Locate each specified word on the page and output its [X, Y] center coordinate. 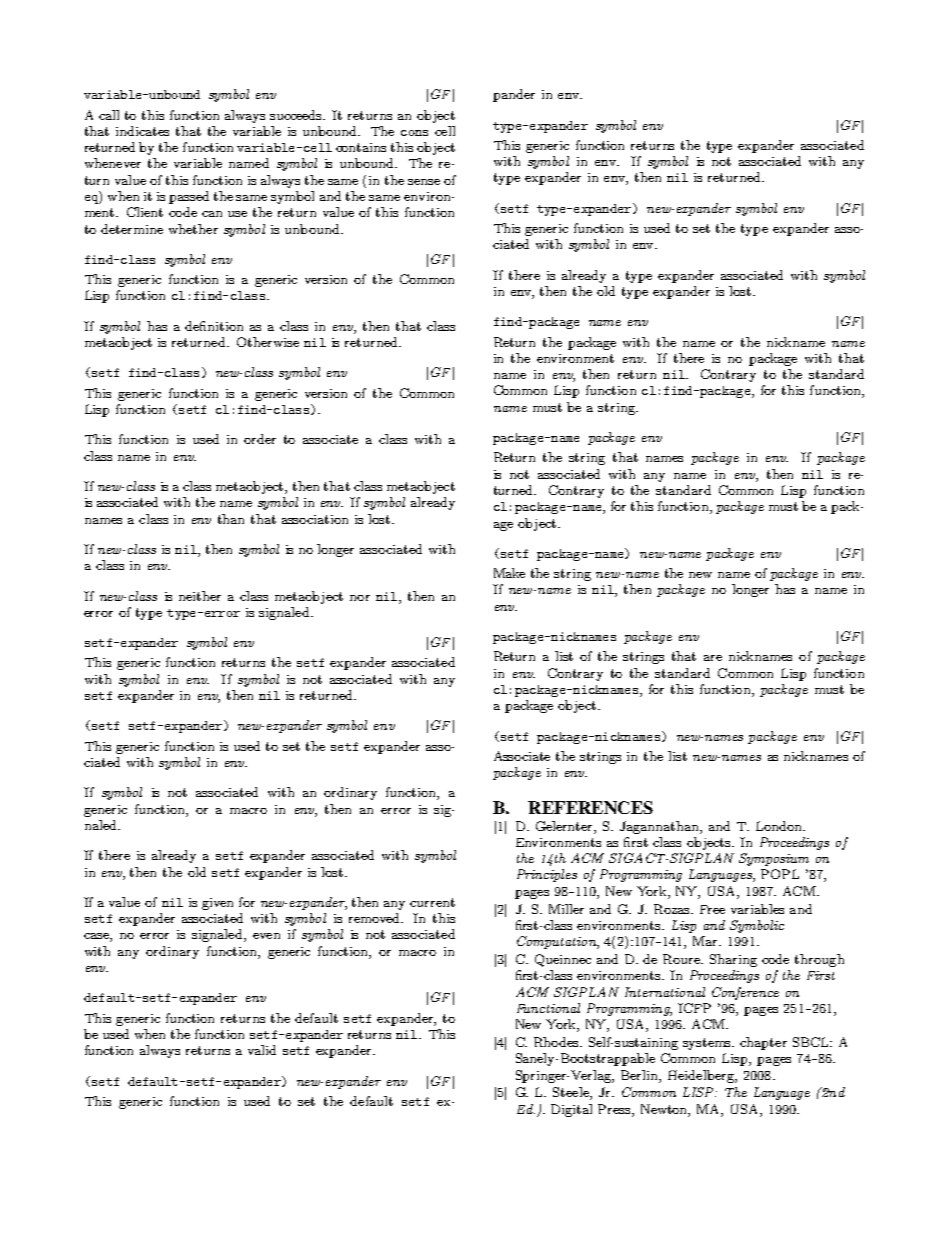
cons [414, 133]
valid [262, 1050]
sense [424, 182]
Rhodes [558, 1042]
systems [708, 1044]
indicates [142, 131]
